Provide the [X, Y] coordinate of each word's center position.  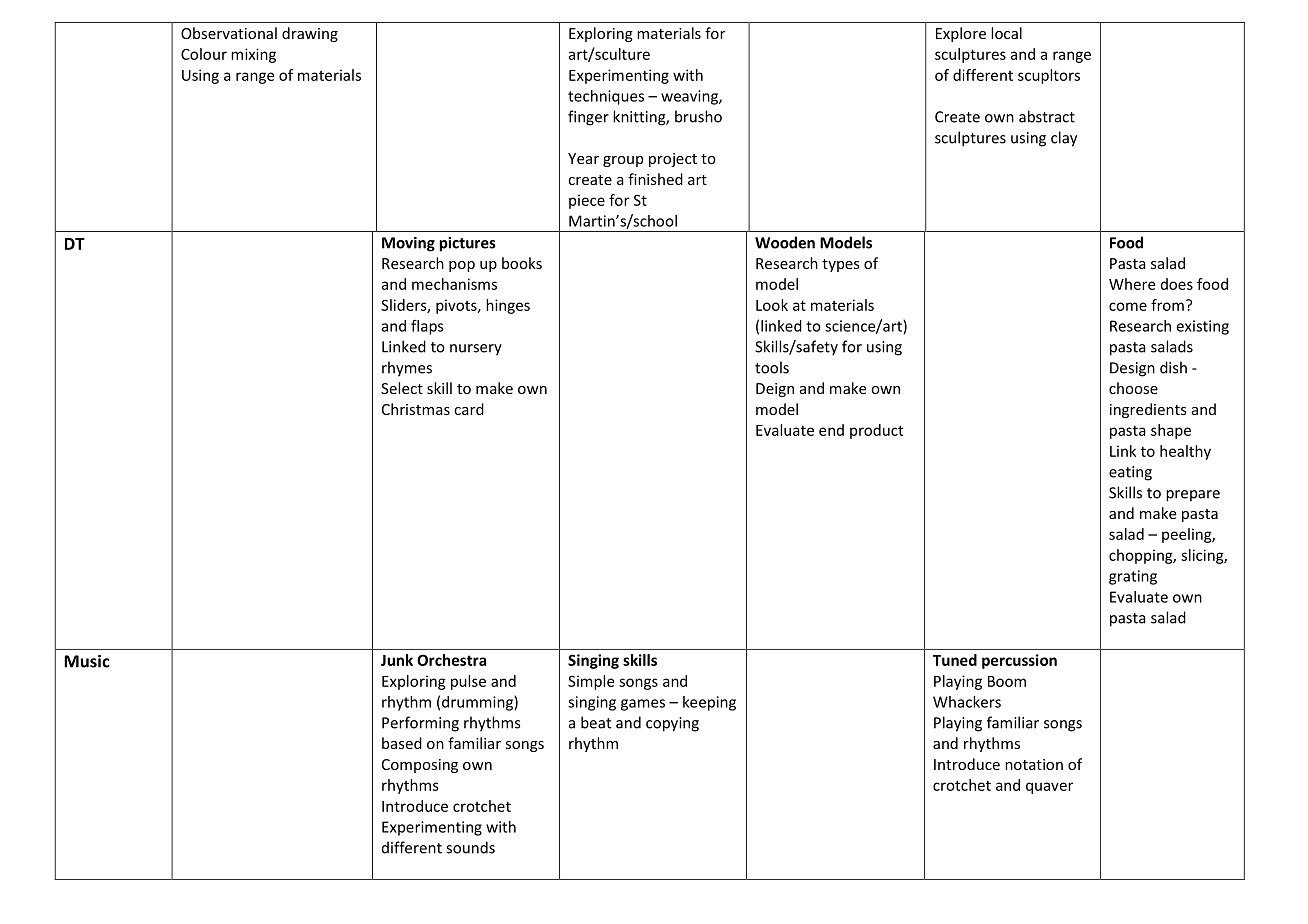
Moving [408, 244]
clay [1064, 139]
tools [772, 367]
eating [1130, 473]
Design [1132, 369]
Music [87, 661]
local [1006, 33]
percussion [1019, 661]
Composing [420, 766]
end [831, 430]
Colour [204, 54]
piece [587, 201]
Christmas [416, 409]
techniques [606, 97]
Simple [591, 682]
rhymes [407, 369]
